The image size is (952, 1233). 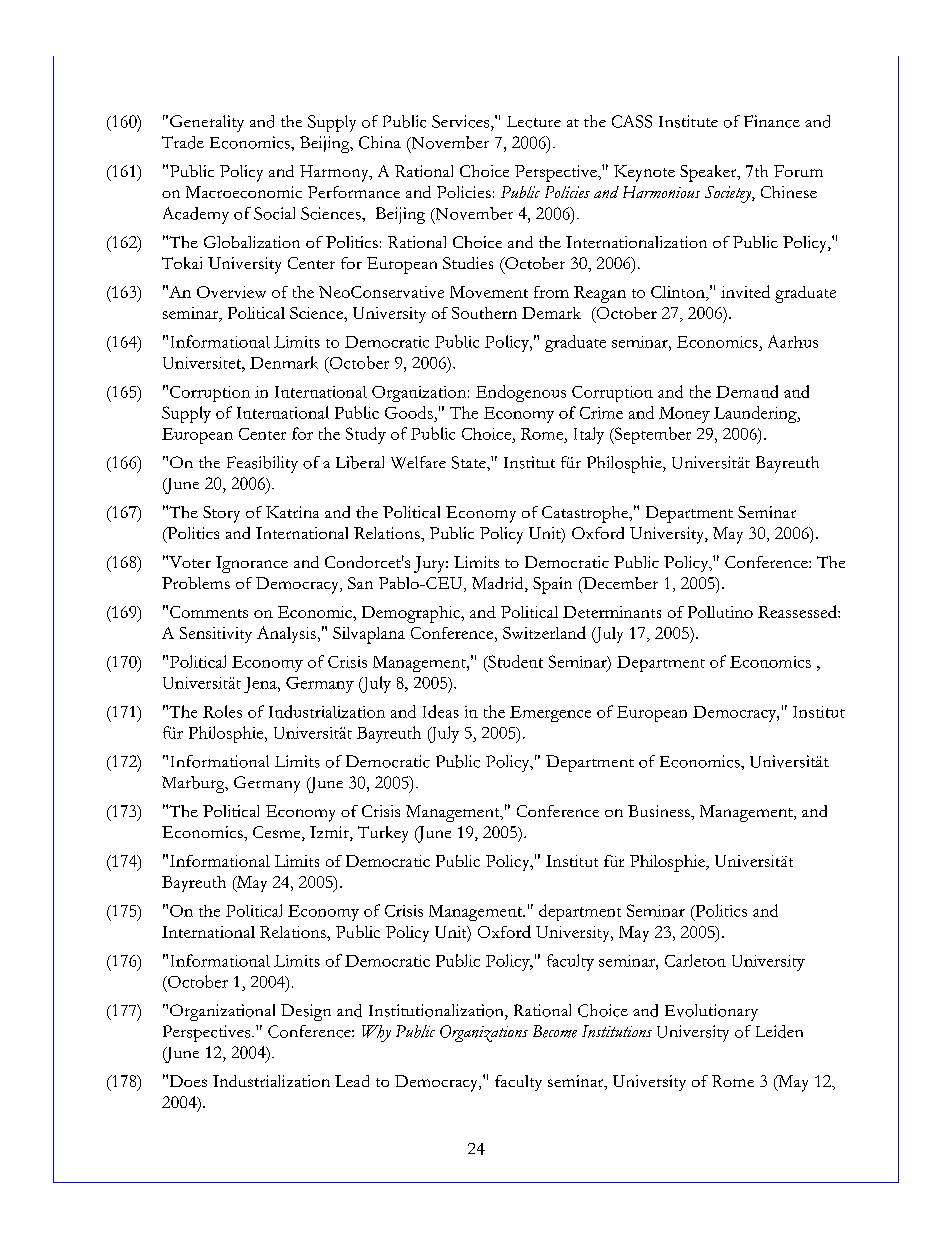 What do you see at coordinates (555, 1031) in the image?
I see `Become` at bounding box center [555, 1031].
